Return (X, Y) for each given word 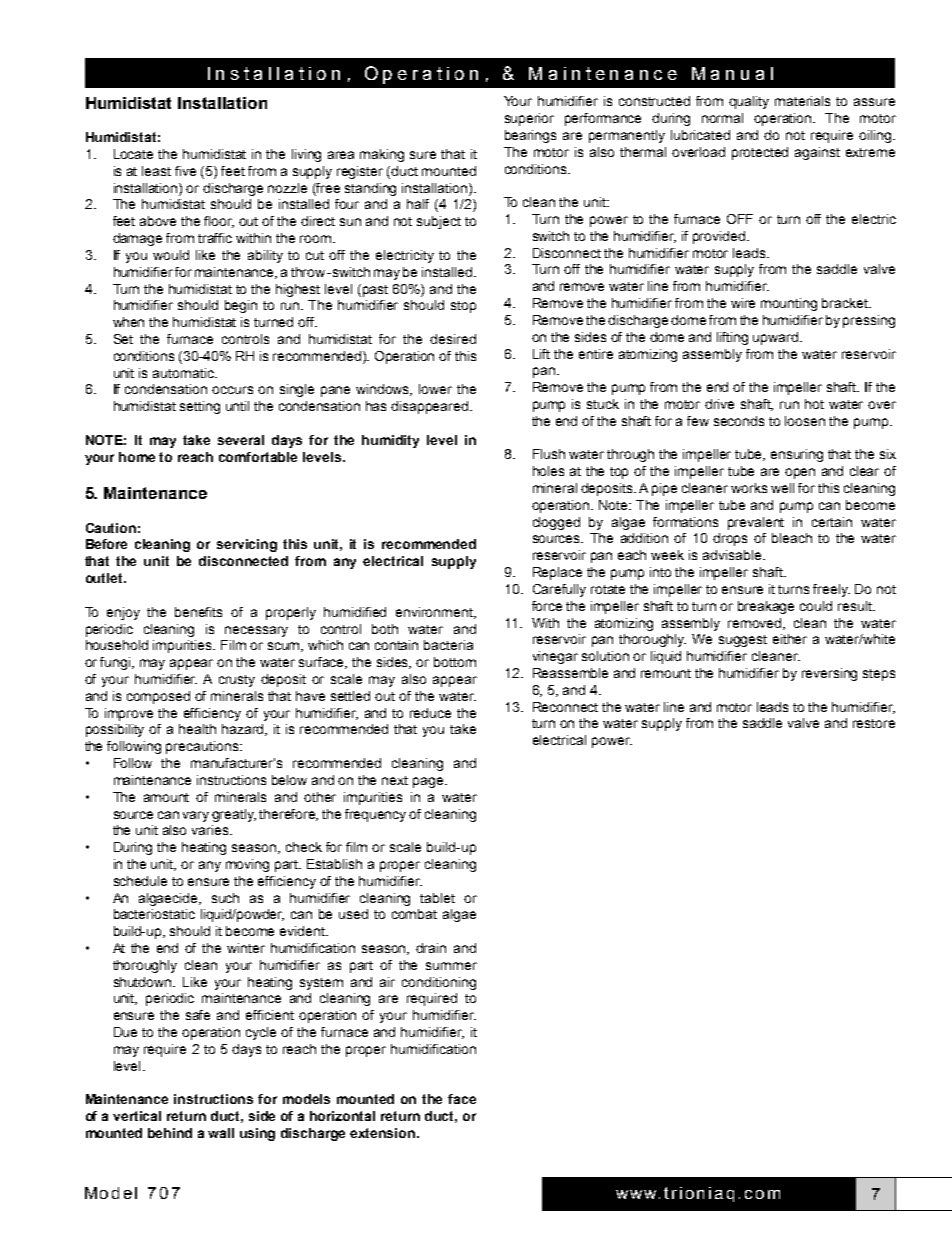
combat (414, 914)
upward (777, 338)
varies (211, 830)
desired (453, 339)
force (547, 606)
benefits (198, 612)
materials (802, 101)
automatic (184, 373)
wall (221, 1133)
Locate (133, 154)
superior (529, 119)
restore (874, 723)
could (816, 606)
